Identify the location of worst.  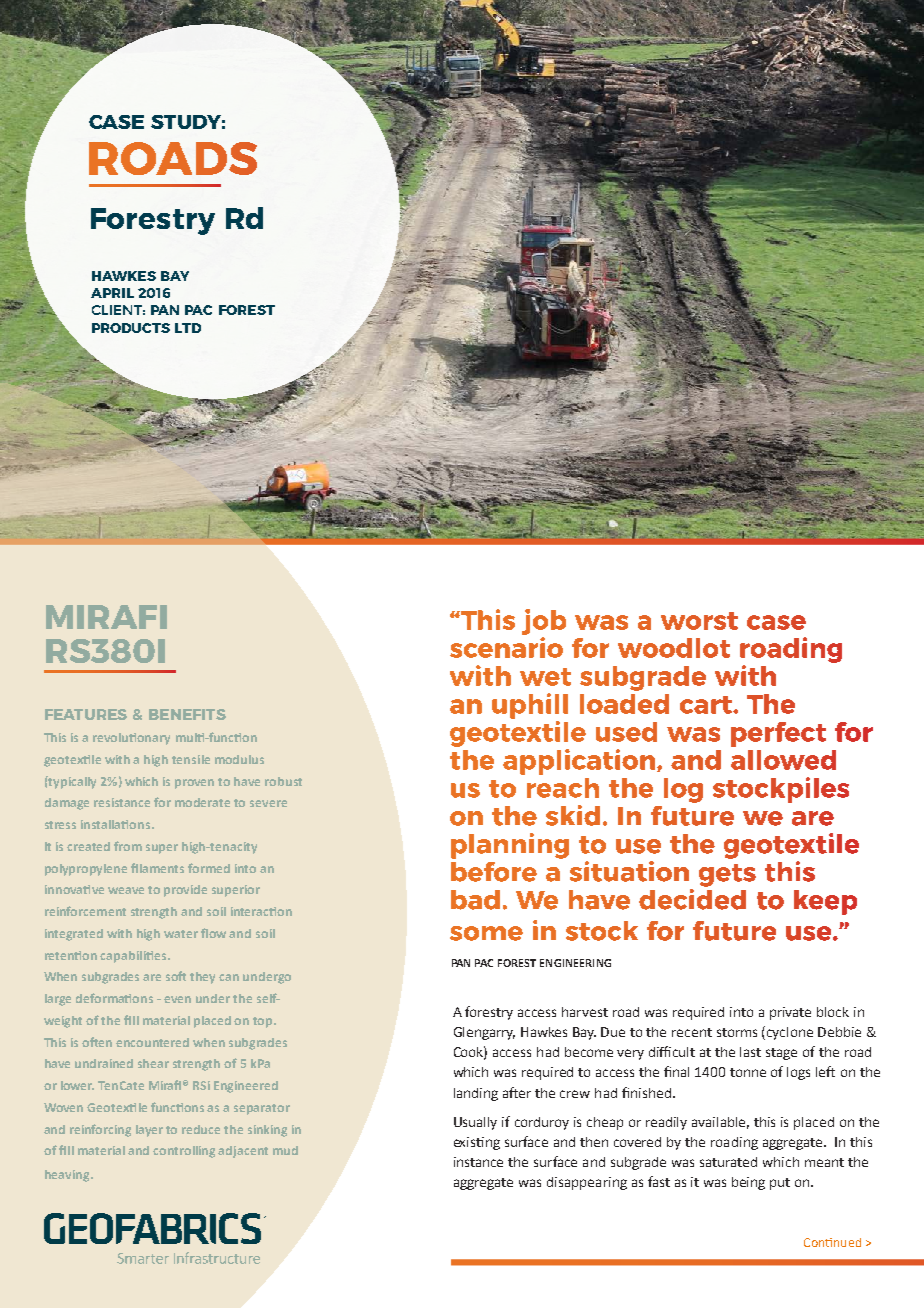
(699, 621).
